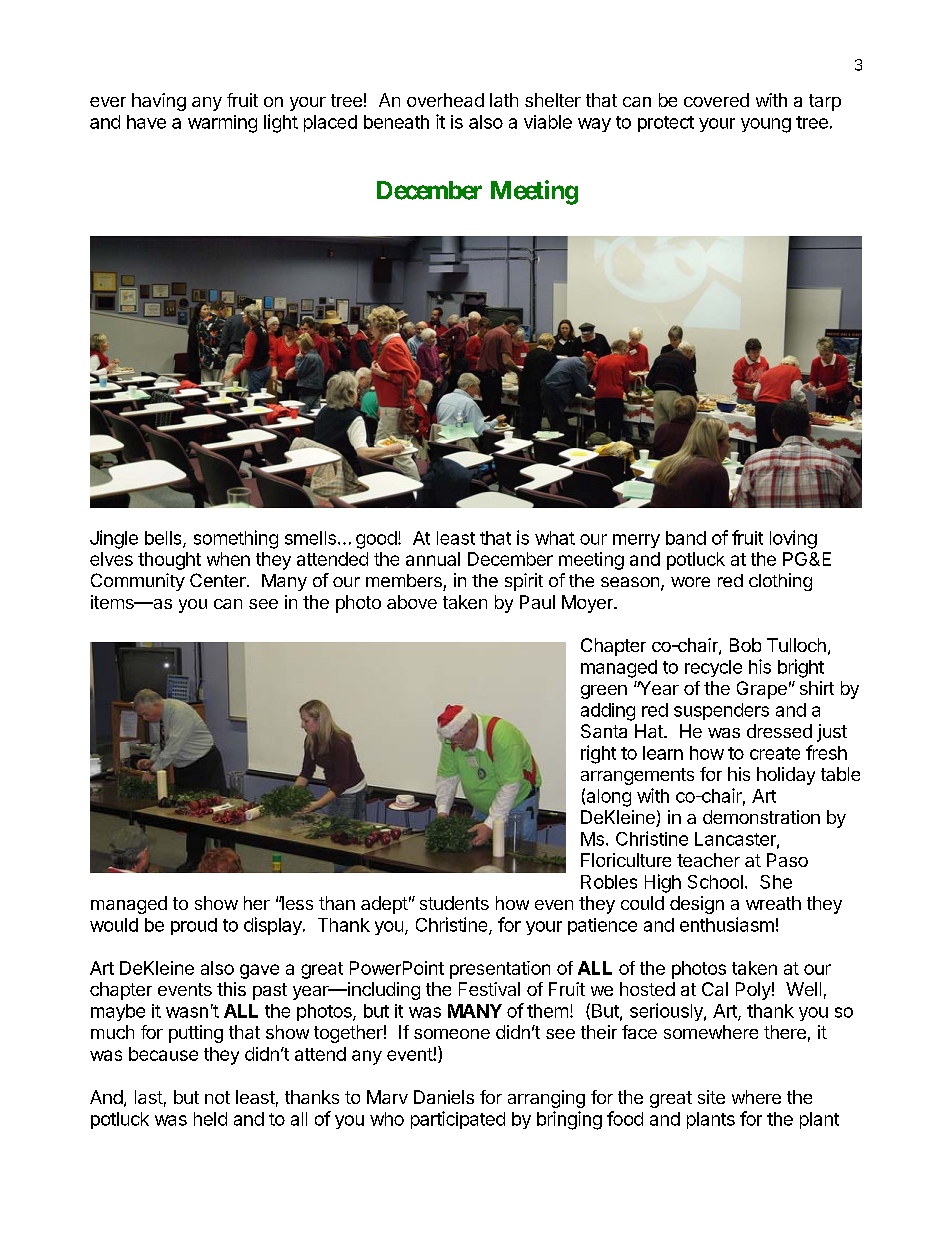 The image size is (952, 1233). I want to click on site, so click(711, 1097).
